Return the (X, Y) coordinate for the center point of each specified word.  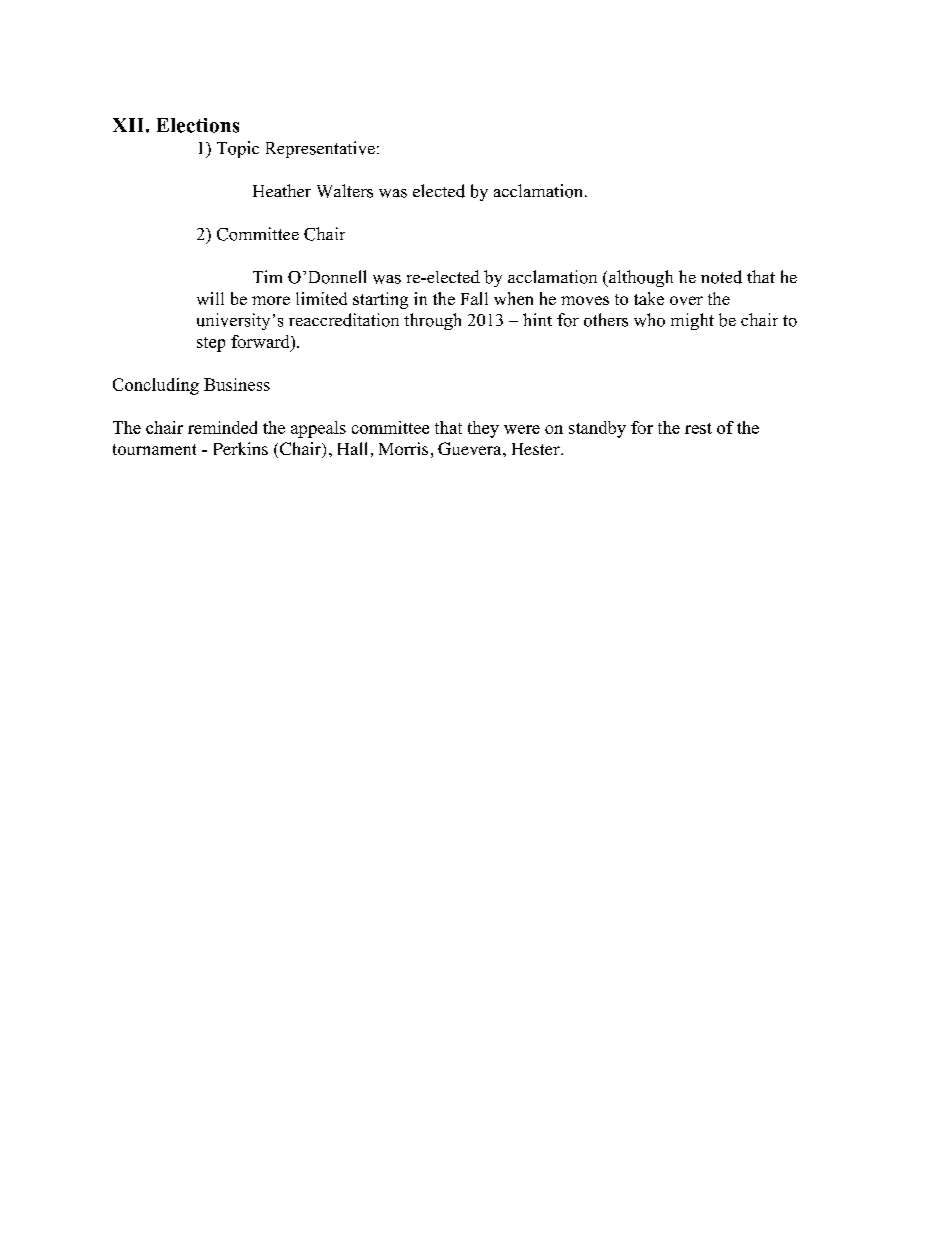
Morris (403, 448)
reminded (222, 427)
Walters (345, 191)
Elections (198, 125)
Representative (320, 149)
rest (698, 428)
